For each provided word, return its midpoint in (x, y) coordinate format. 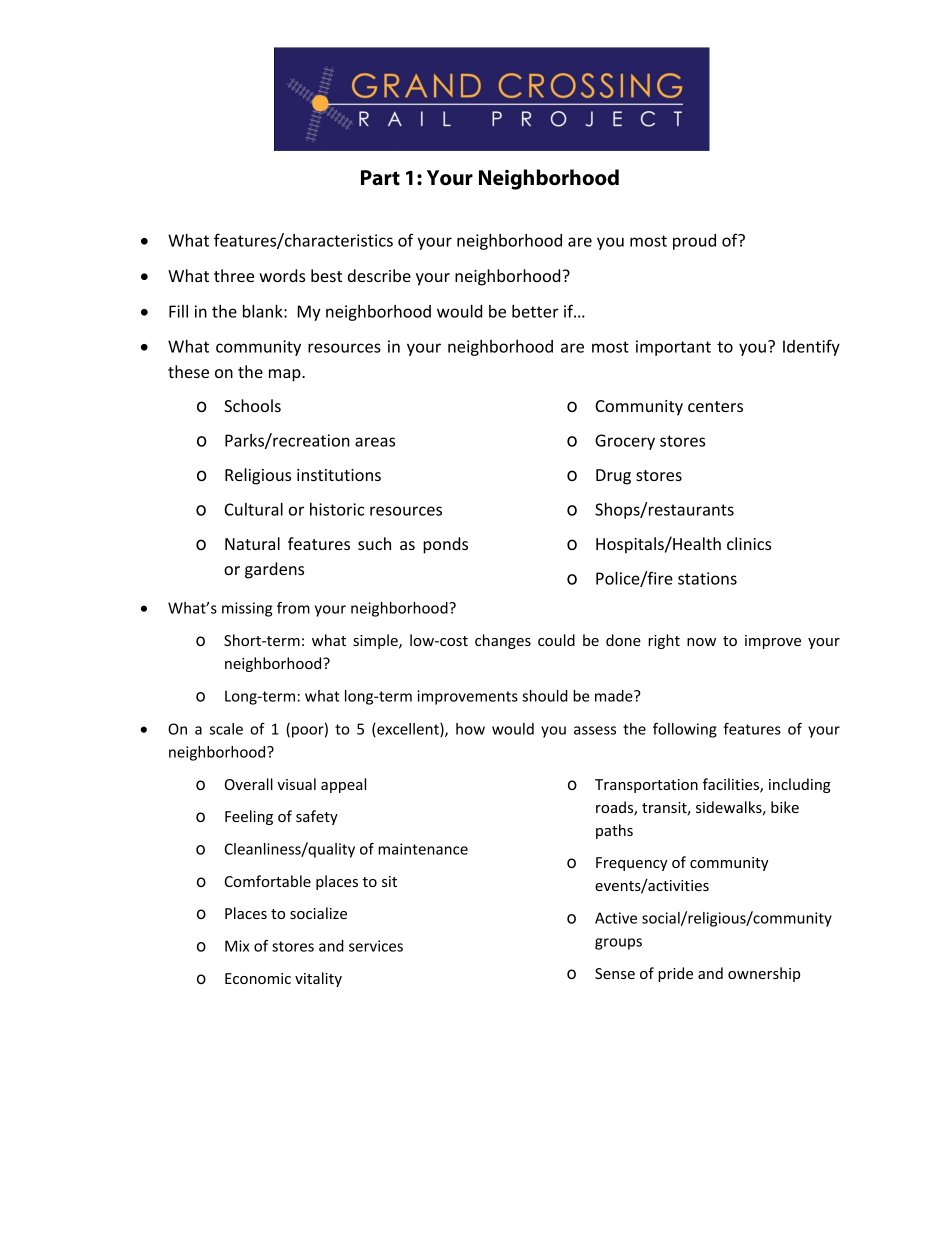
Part (380, 178)
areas (375, 442)
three (234, 275)
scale (226, 729)
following (685, 730)
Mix (237, 946)
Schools (252, 405)
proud (694, 242)
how (470, 729)
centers (715, 406)
